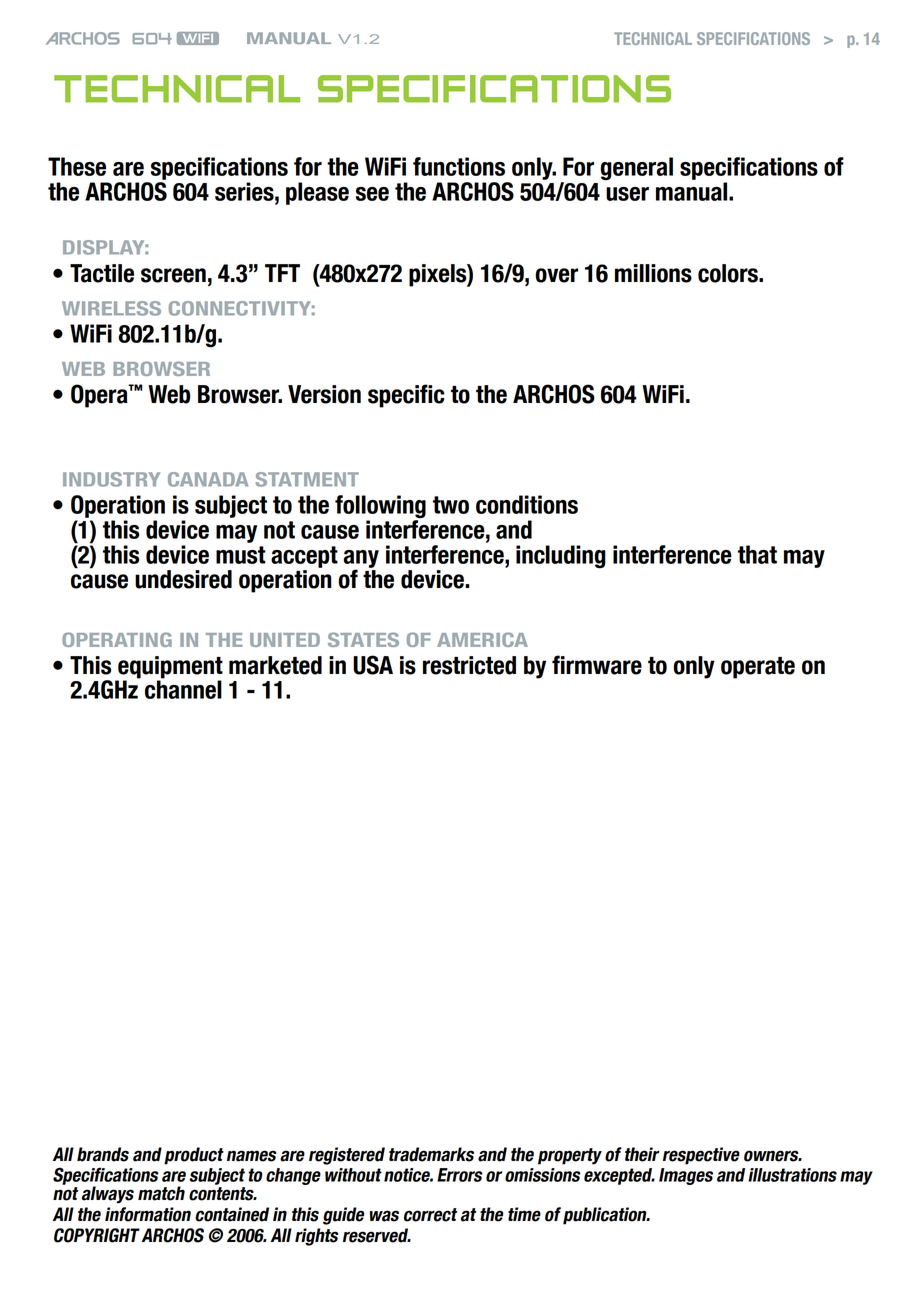  Describe the element at coordinates (77, 166) in the page. I see `These` at that location.
